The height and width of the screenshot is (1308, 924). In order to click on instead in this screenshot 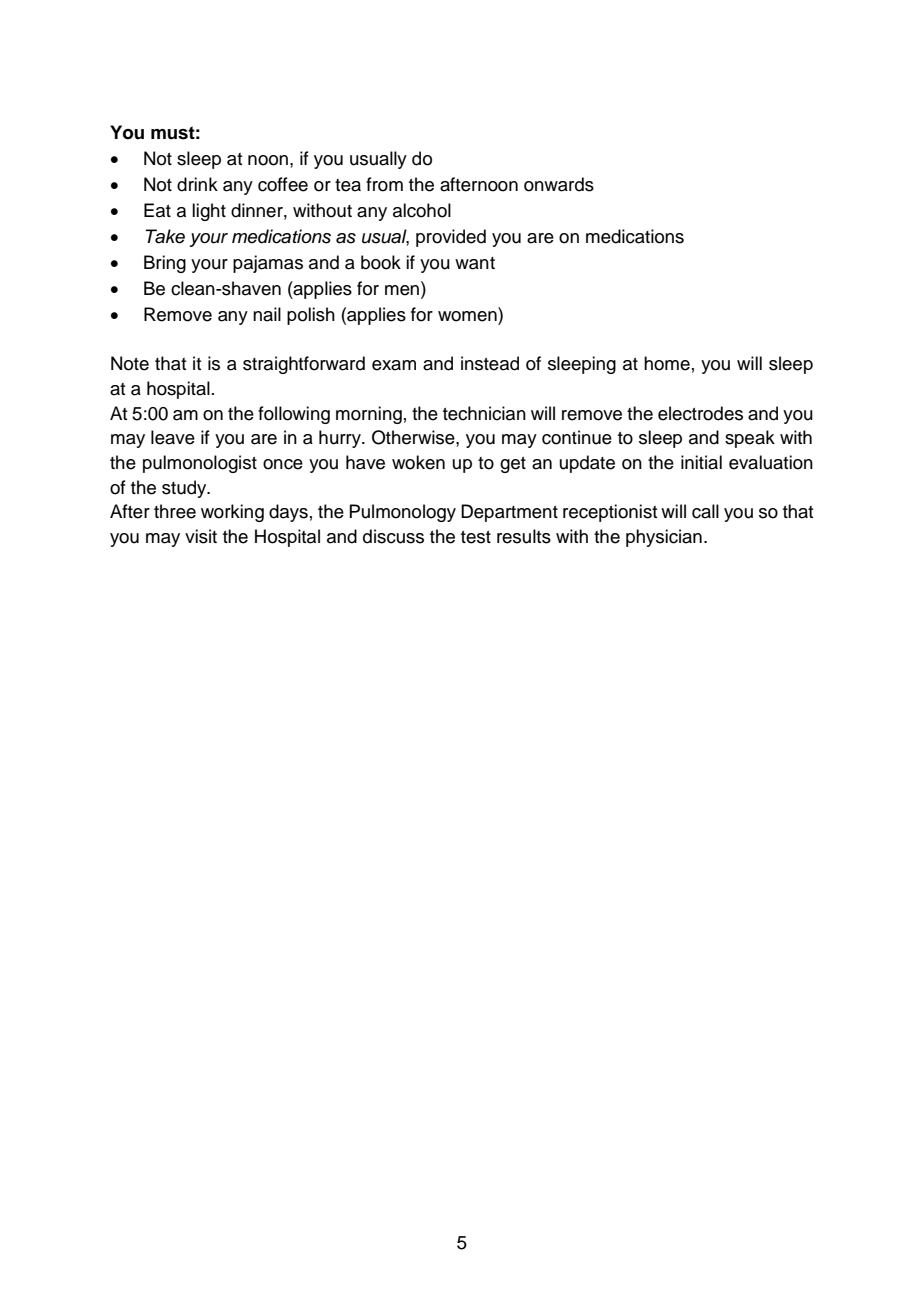, I will do `click(490, 363)`.
